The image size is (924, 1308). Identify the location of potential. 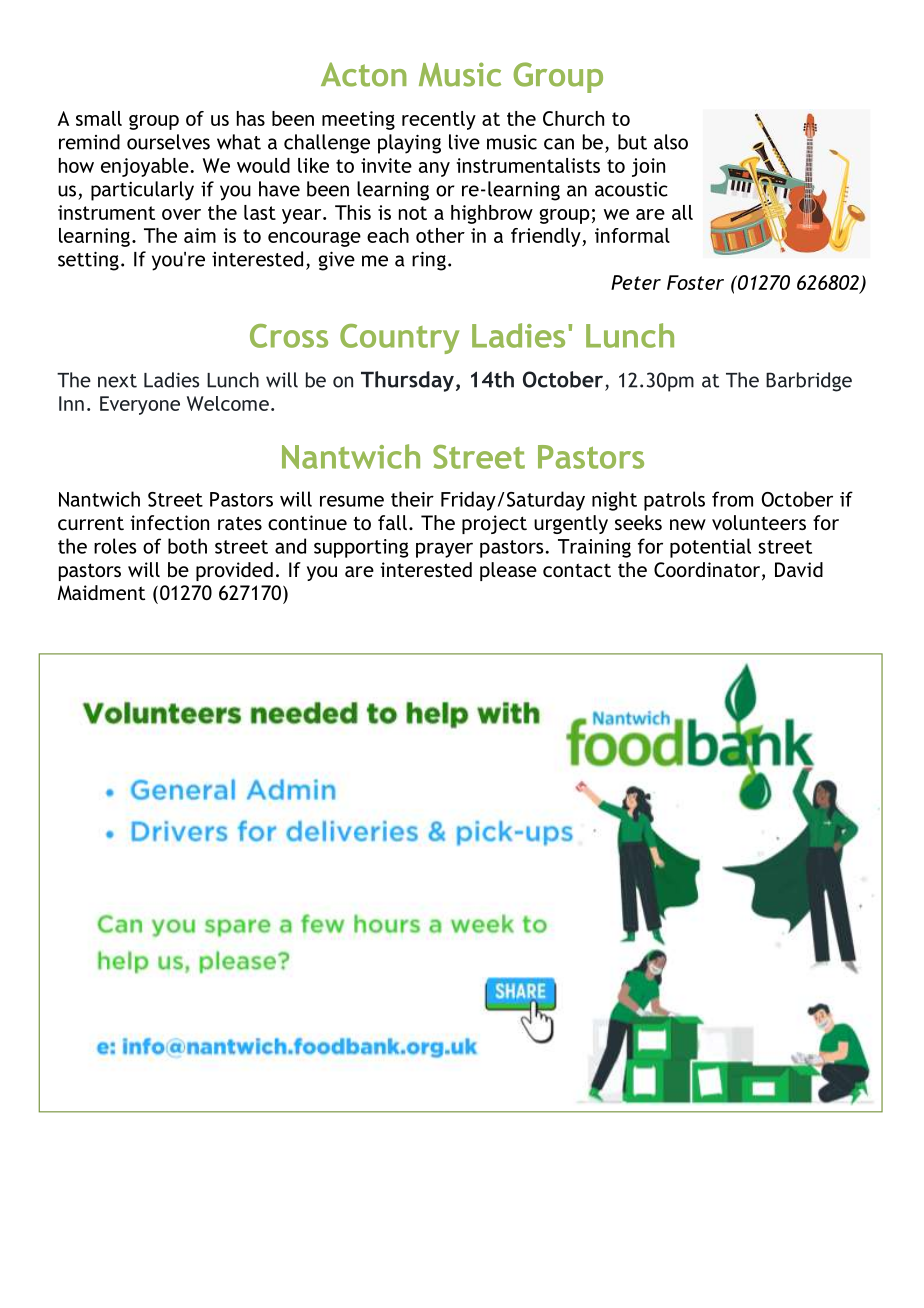
(710, 548).
